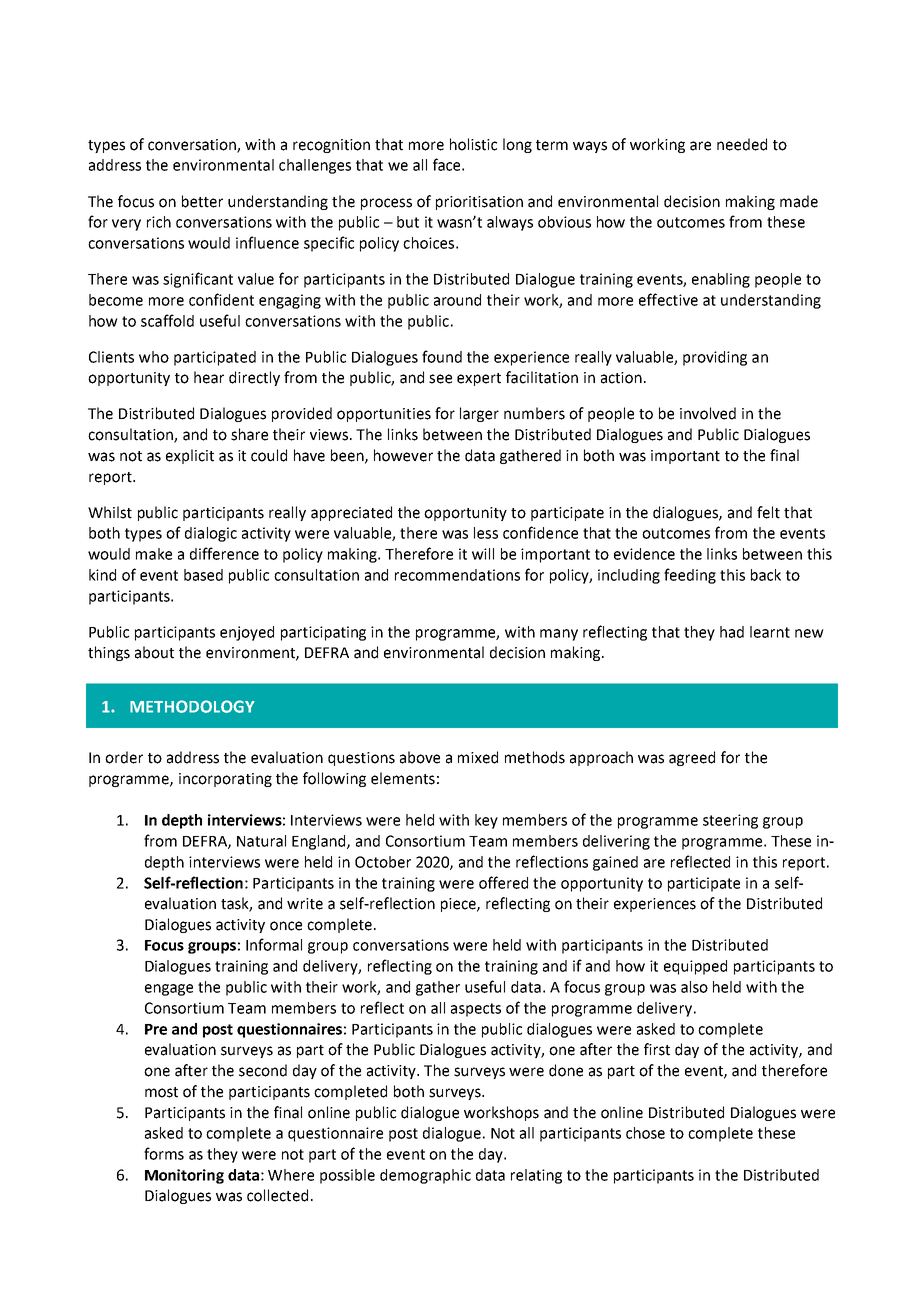  I want to click on involved, so click(708, 413).
